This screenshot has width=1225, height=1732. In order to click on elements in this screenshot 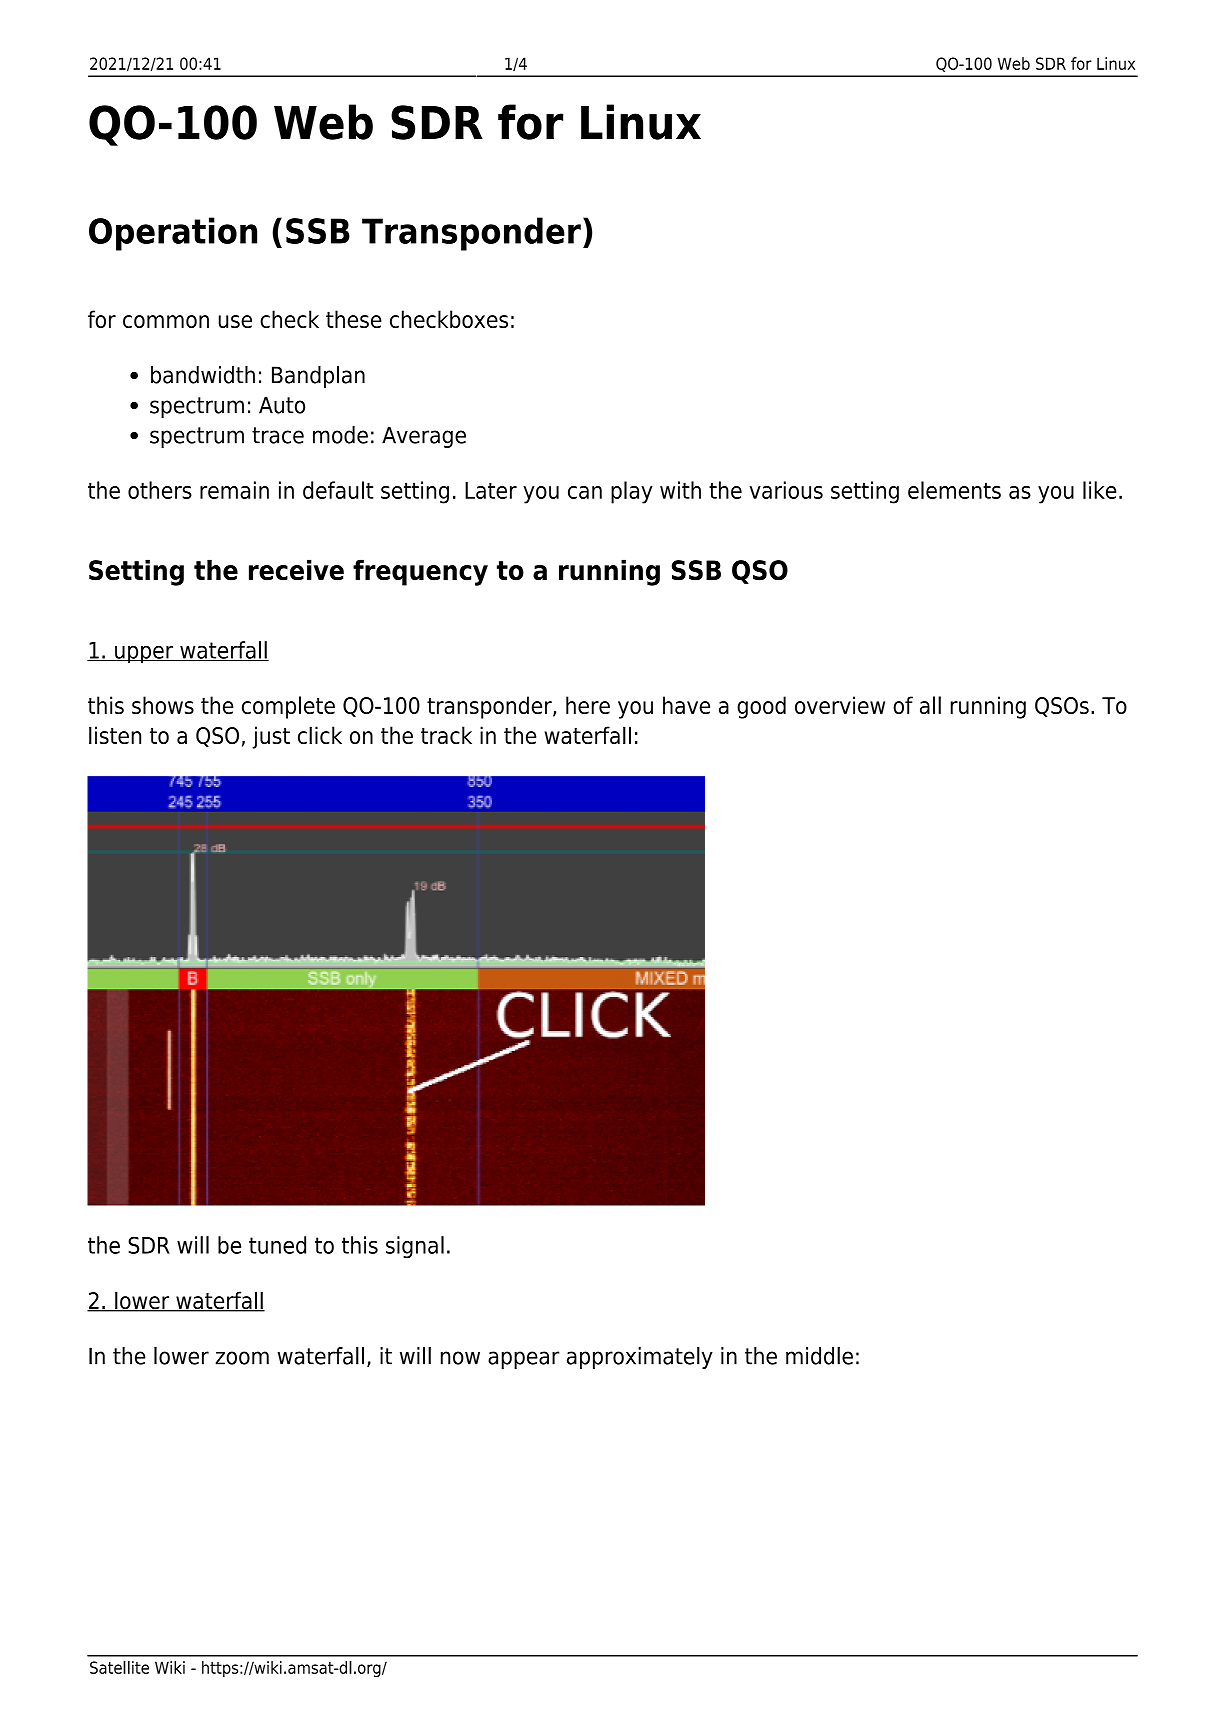, I will do `click(954, 490)`.
